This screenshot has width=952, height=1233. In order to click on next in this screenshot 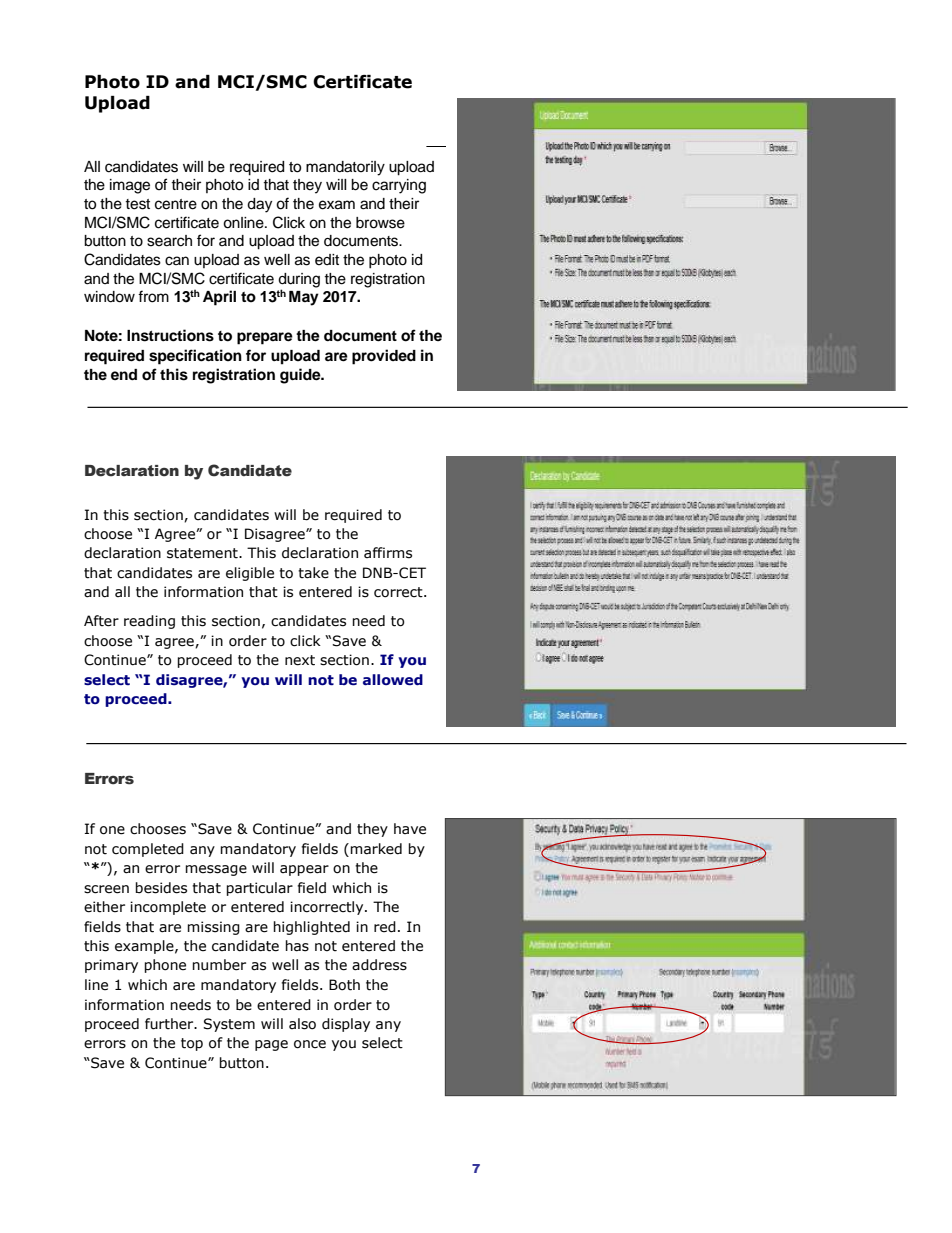, I will do `click(300, 660)`.
